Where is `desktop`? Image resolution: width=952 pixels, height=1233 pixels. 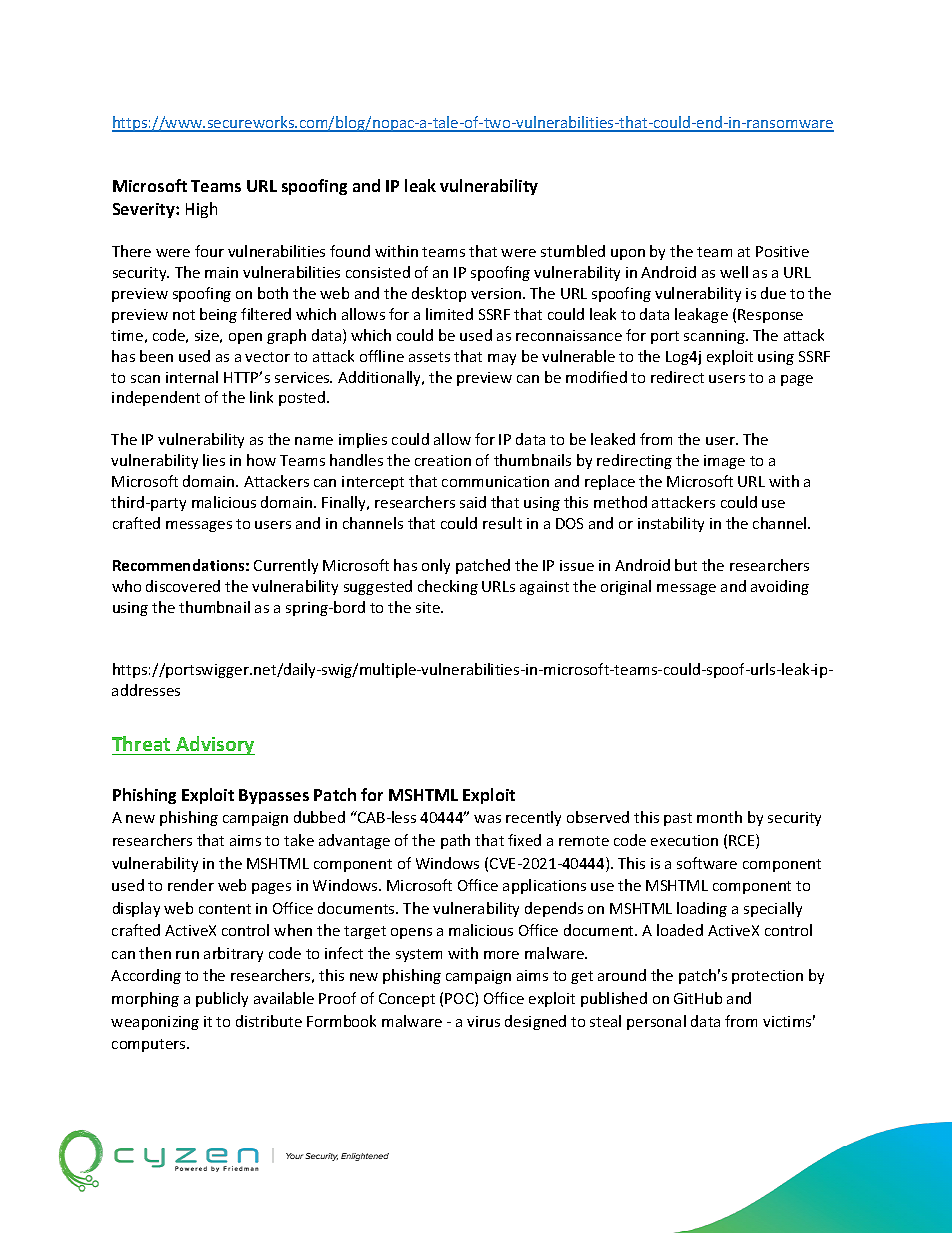 desktop is located at coordinates (439, 294).
